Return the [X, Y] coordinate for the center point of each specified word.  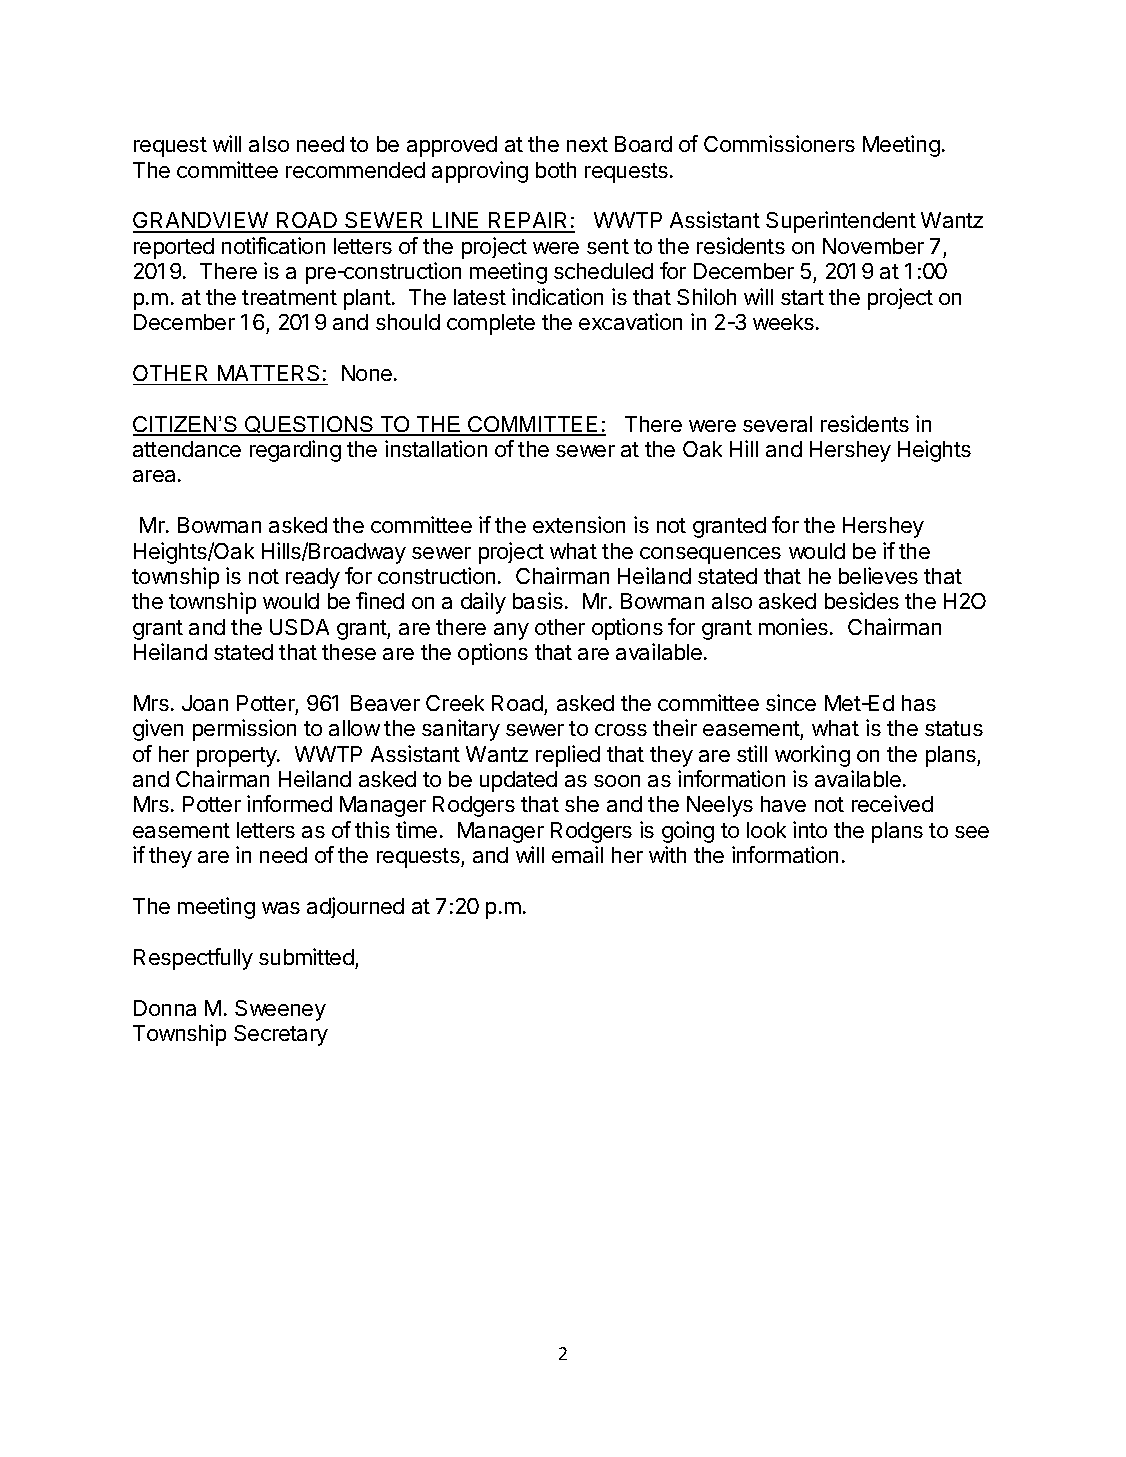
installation [436, 448]
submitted [306, 956]
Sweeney [280, 1010]
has [919, 703]
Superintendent [841, 222]
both [556, 170]
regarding [295, 451]
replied [568, 756]
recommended [355, 170]
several [777, 424]
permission [244, 730]
